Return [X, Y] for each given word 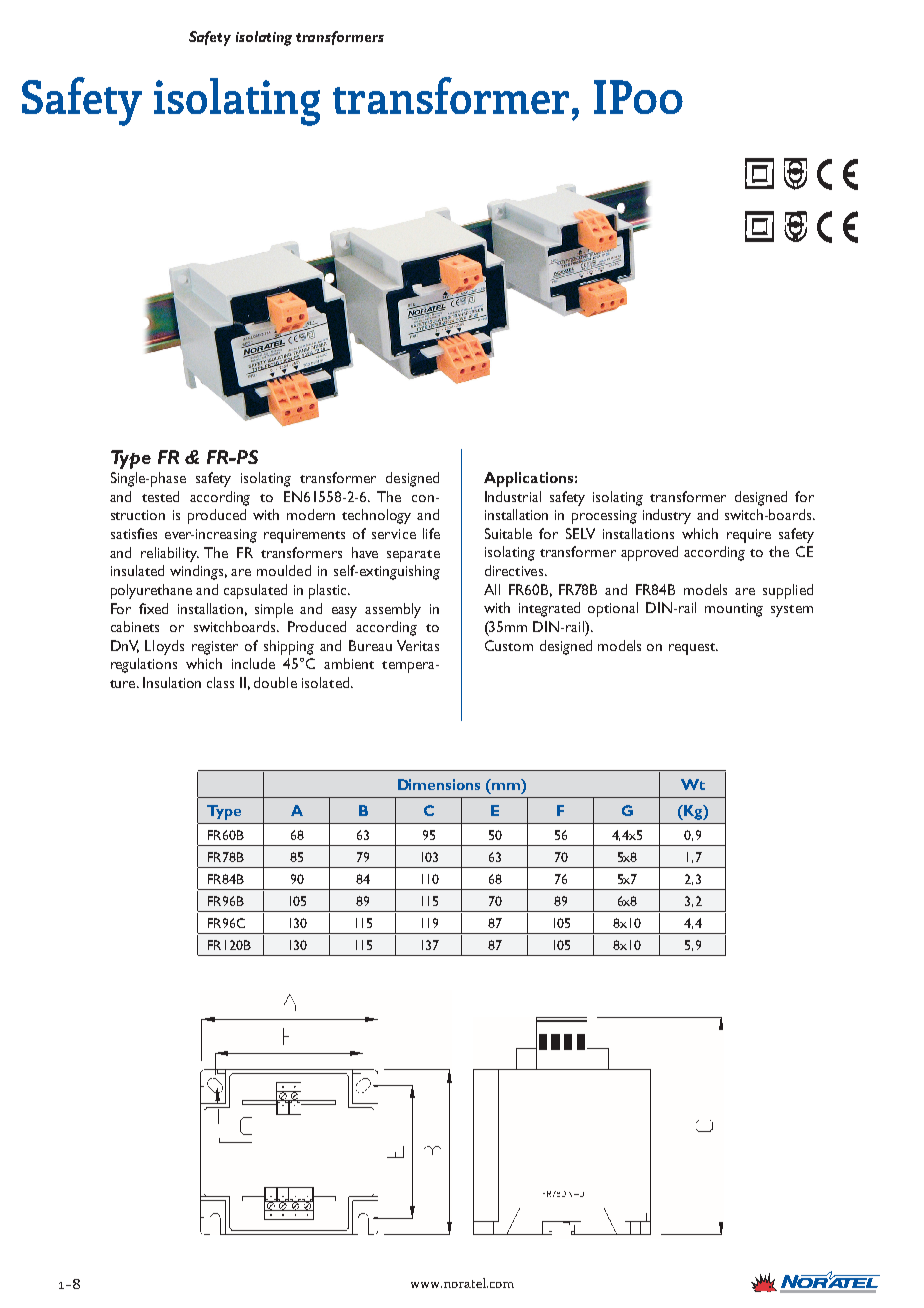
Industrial [513, 496]
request [693, 649]
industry [667, 516]
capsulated [255, 591]
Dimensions [439, 784]
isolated [327, 682]
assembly [393, 610]
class [220, 682]
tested [160, 496]
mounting [734, 610]
